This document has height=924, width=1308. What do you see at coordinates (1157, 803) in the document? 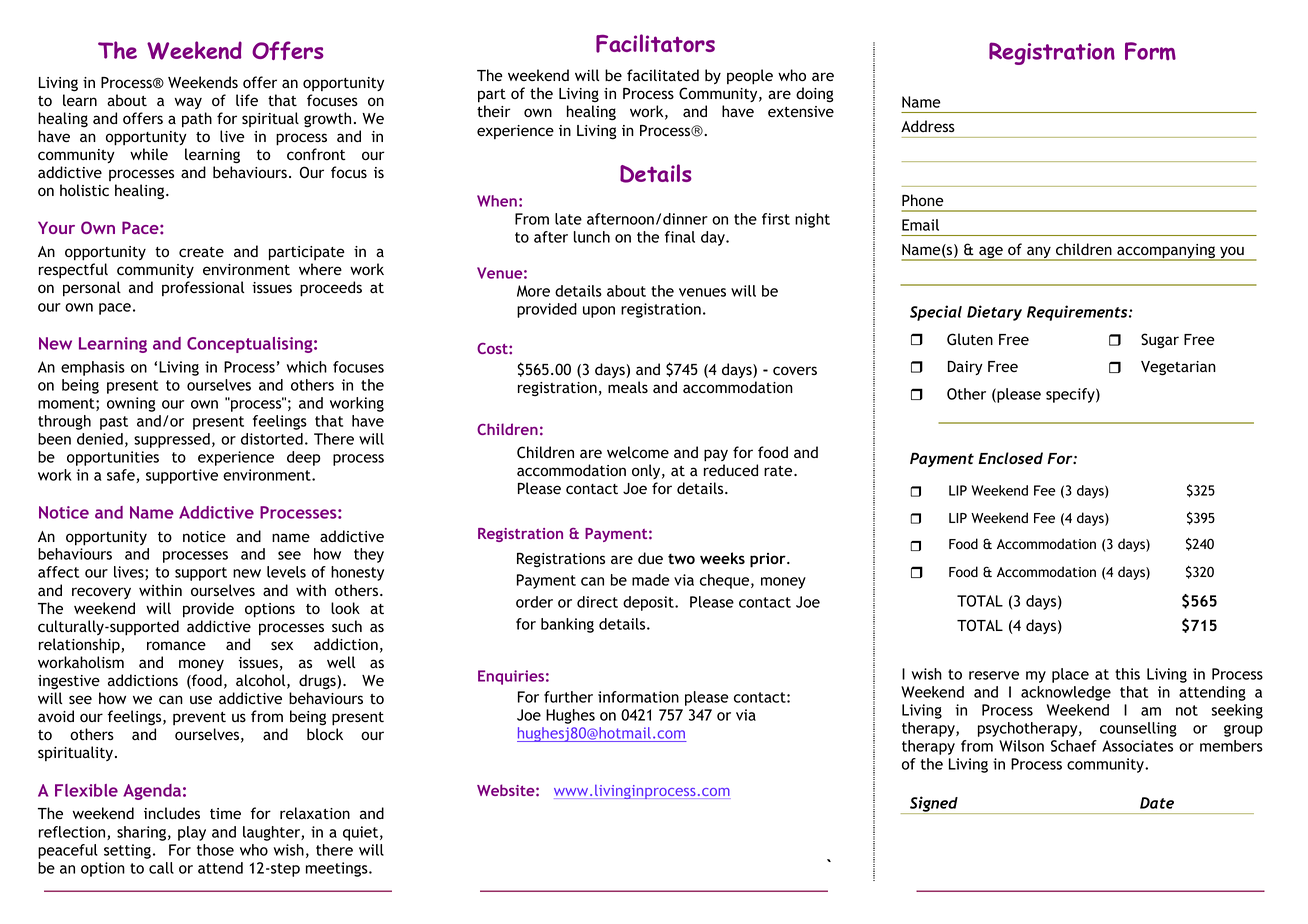
I see `Date` at bounding box center [1157, 803].
